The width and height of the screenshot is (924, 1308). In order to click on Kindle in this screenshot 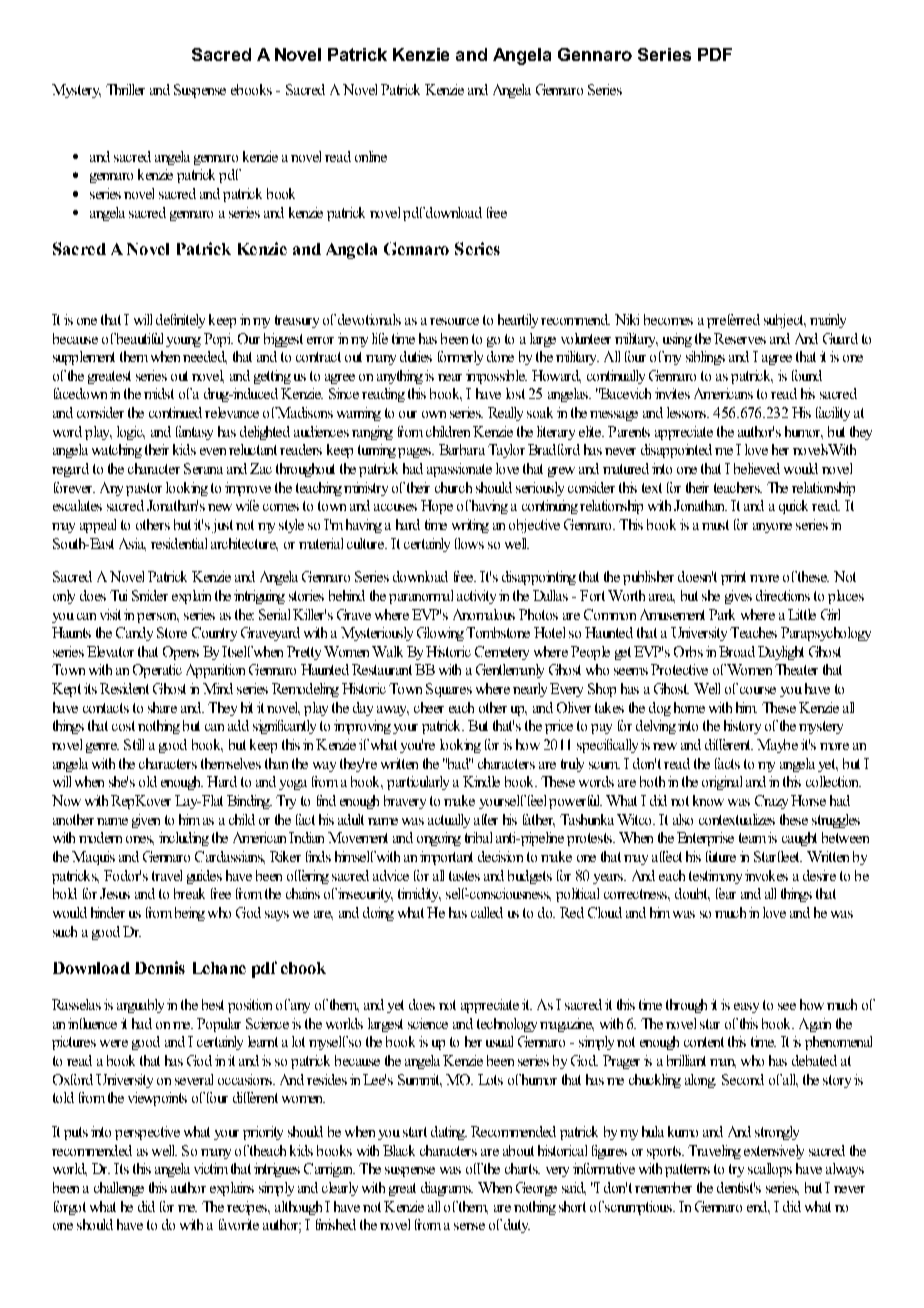, I will do `click(481, 781)`.
